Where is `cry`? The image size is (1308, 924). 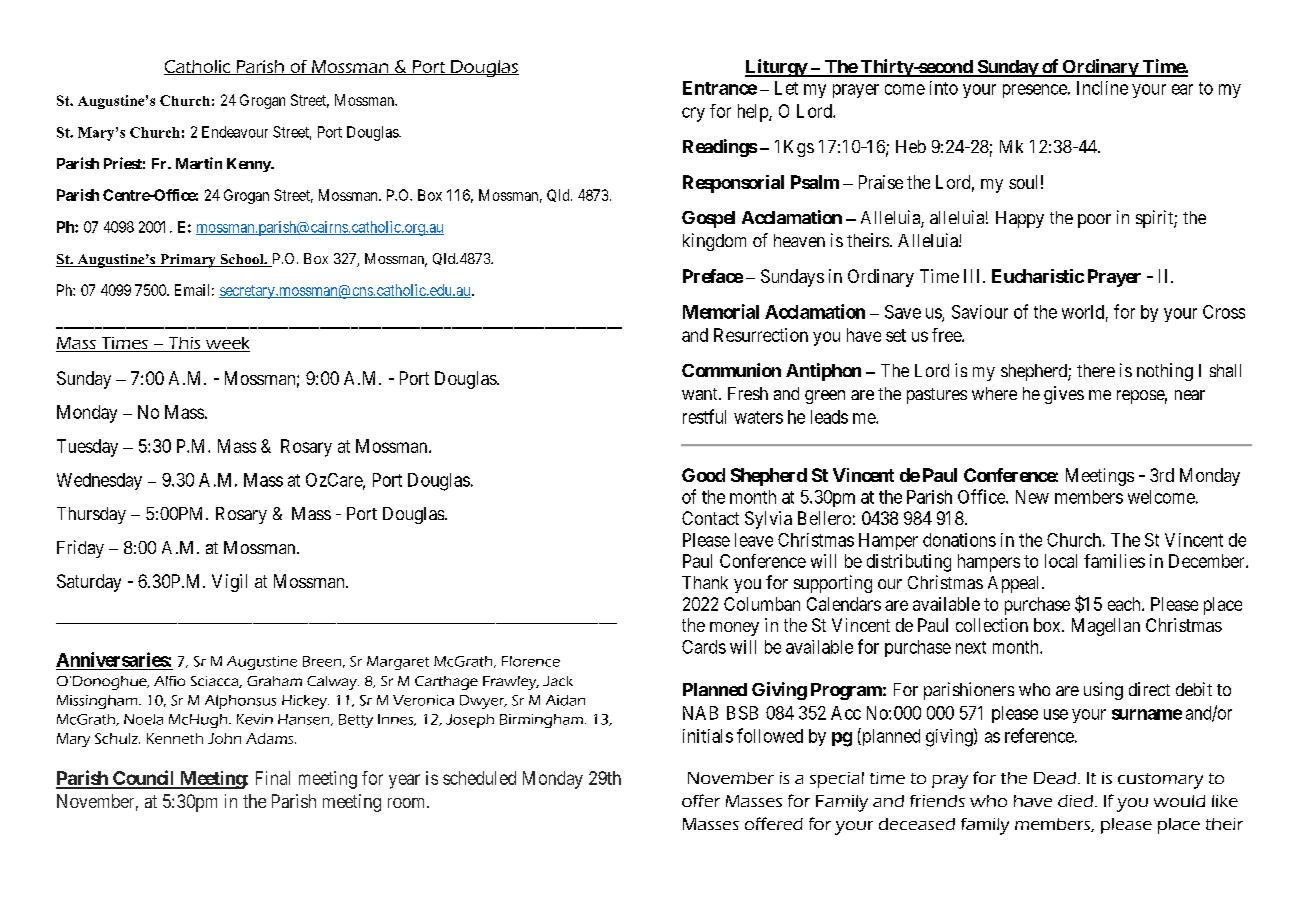
cry is located at coordinates (693, 114).
